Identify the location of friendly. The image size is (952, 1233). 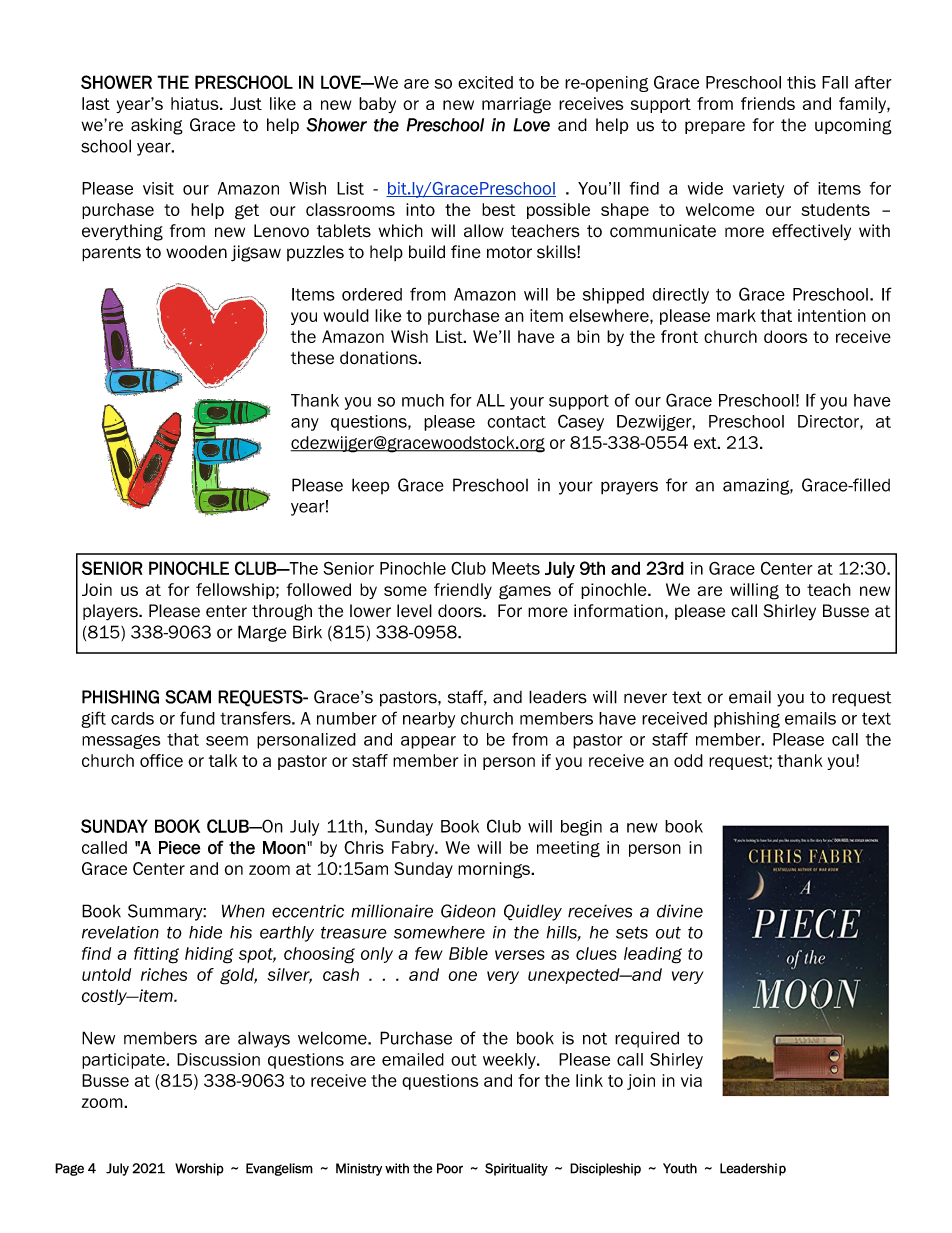
(463, 591).
